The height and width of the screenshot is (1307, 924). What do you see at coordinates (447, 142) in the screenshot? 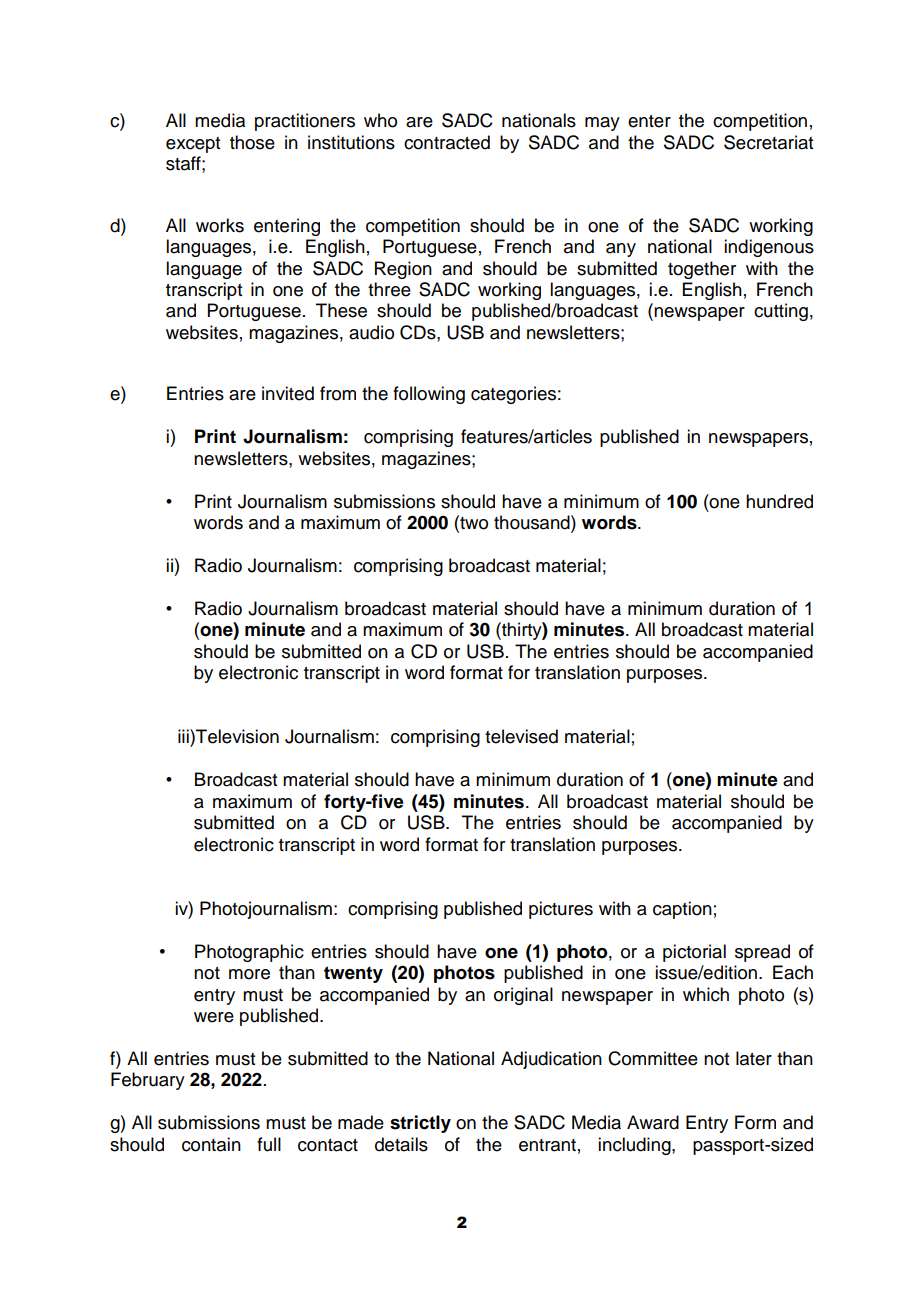
I see `contracted` at bounding box center [447, 142].
